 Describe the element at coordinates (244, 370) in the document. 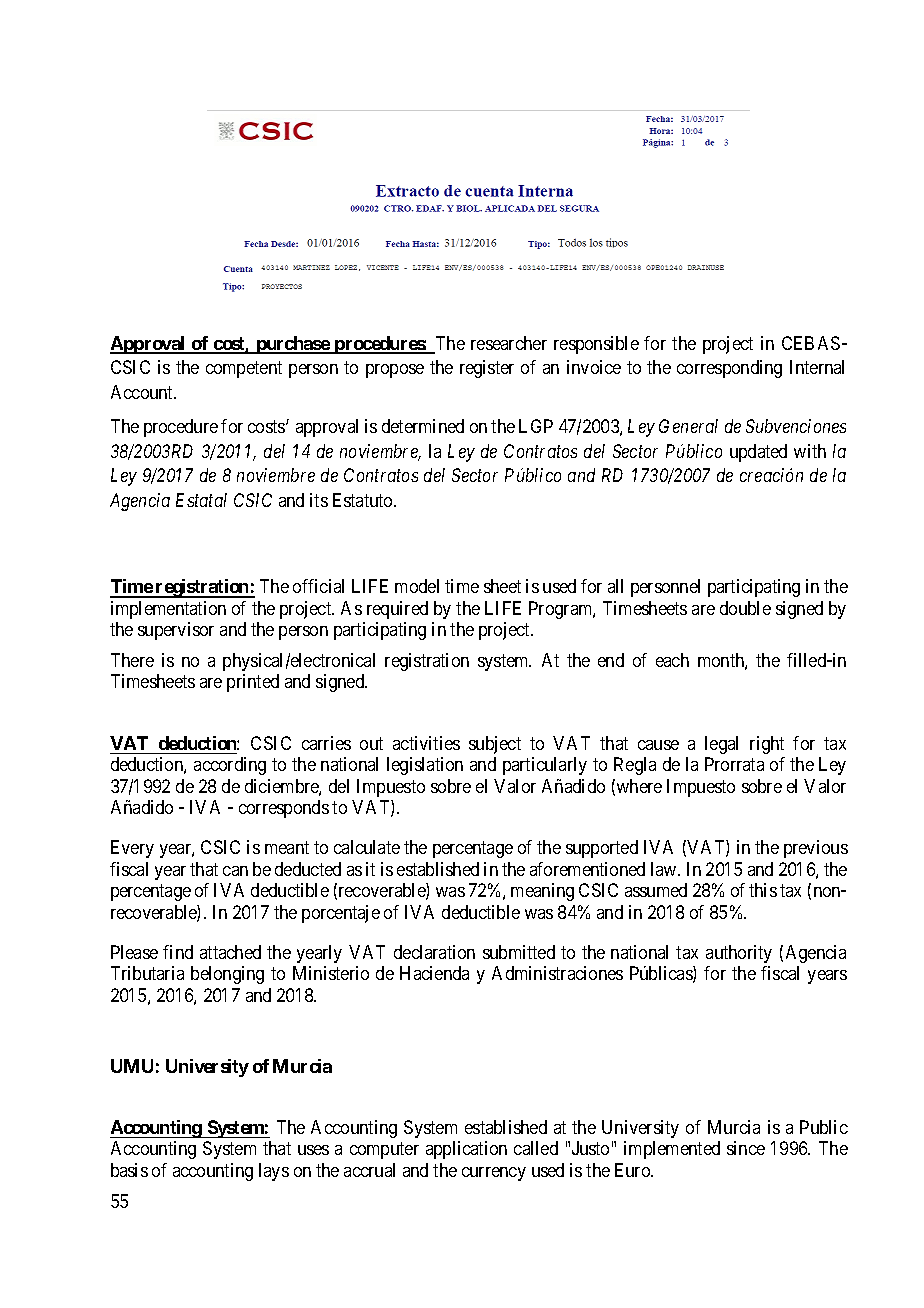

I see `competent` at that location.
